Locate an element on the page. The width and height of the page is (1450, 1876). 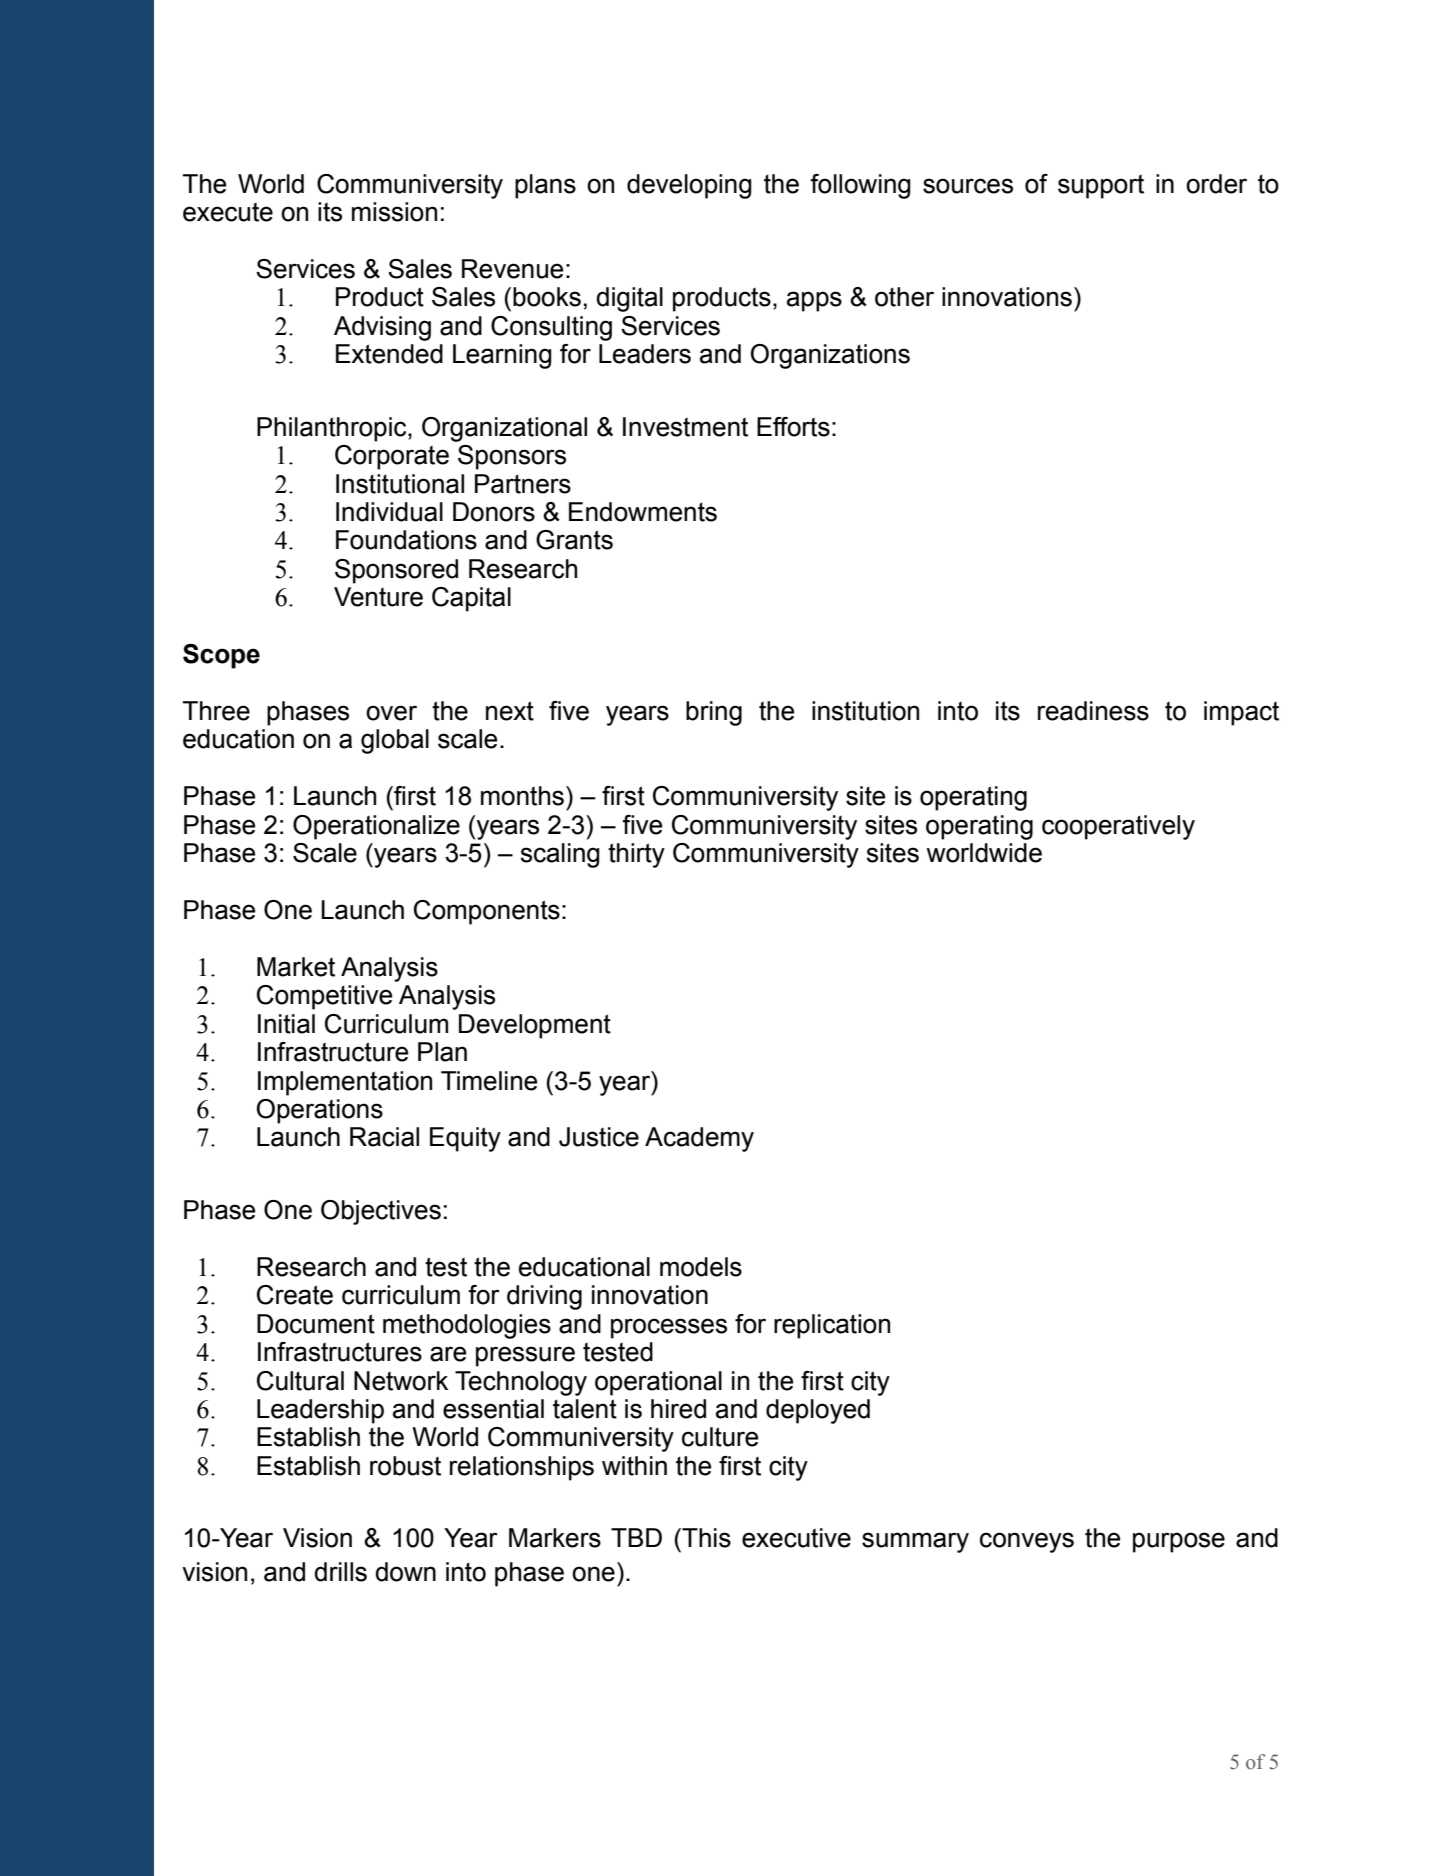
Endowments is located at coordinates (643, 512).
